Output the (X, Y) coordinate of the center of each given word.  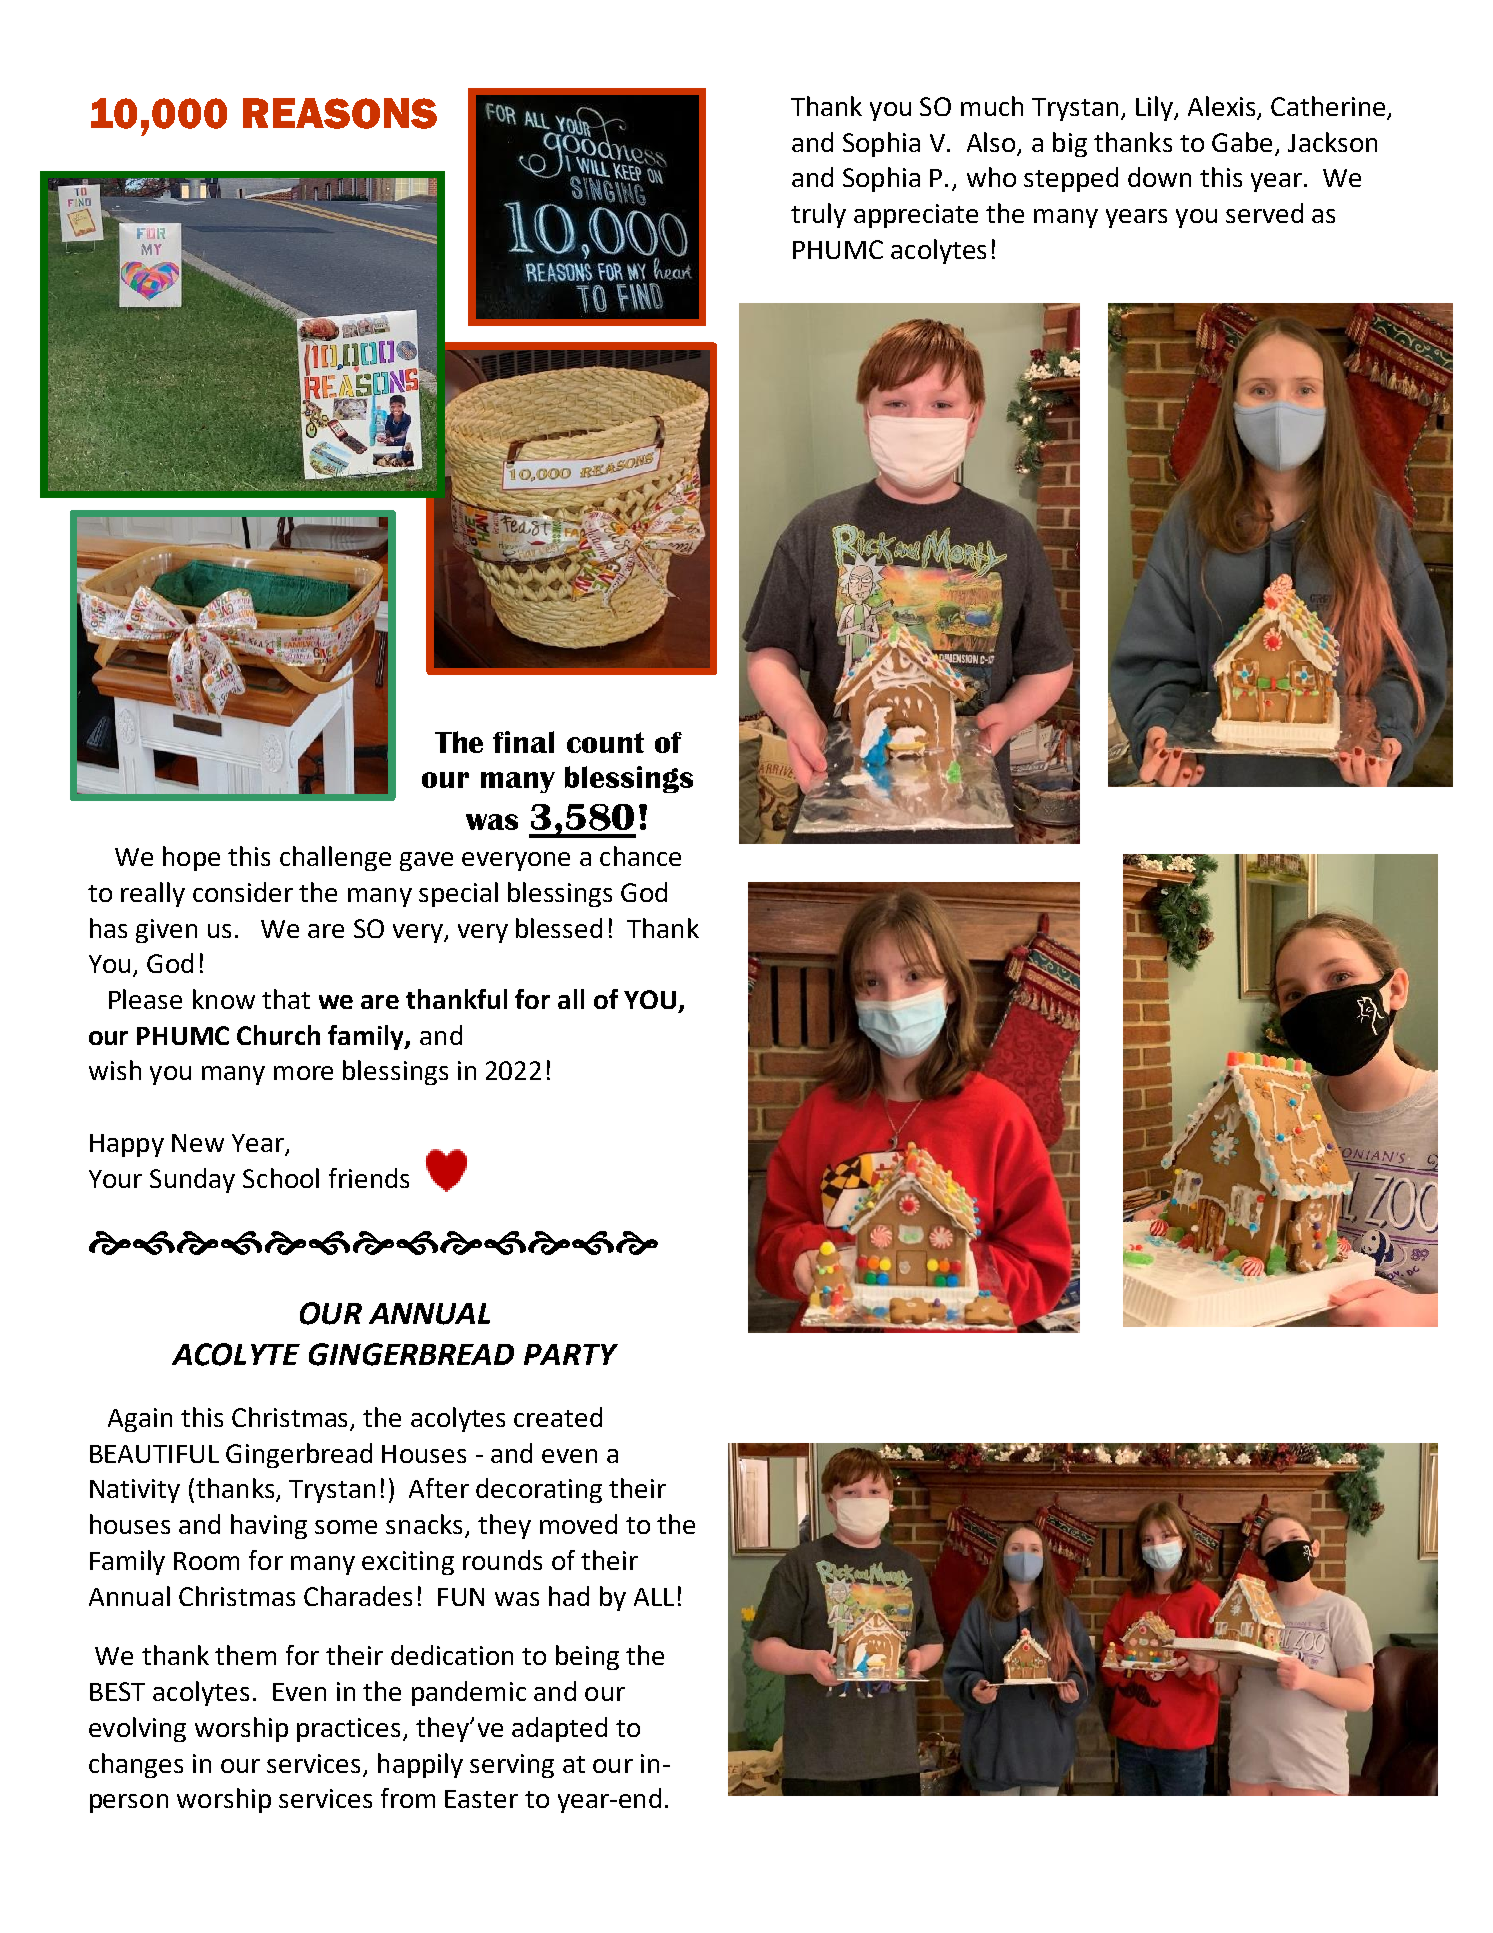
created (558, 1417)
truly (818, 215)
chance (640, 856)
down (1159, 177)
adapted (559, 1729)
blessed (559, 928)
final (523, 742)
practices (350, 1730)
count (605, 742)
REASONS (340, 113)
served (1264, 213)
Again (140, 1420)
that (286, 999)
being (587, 1657)
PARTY (571, 1354)
